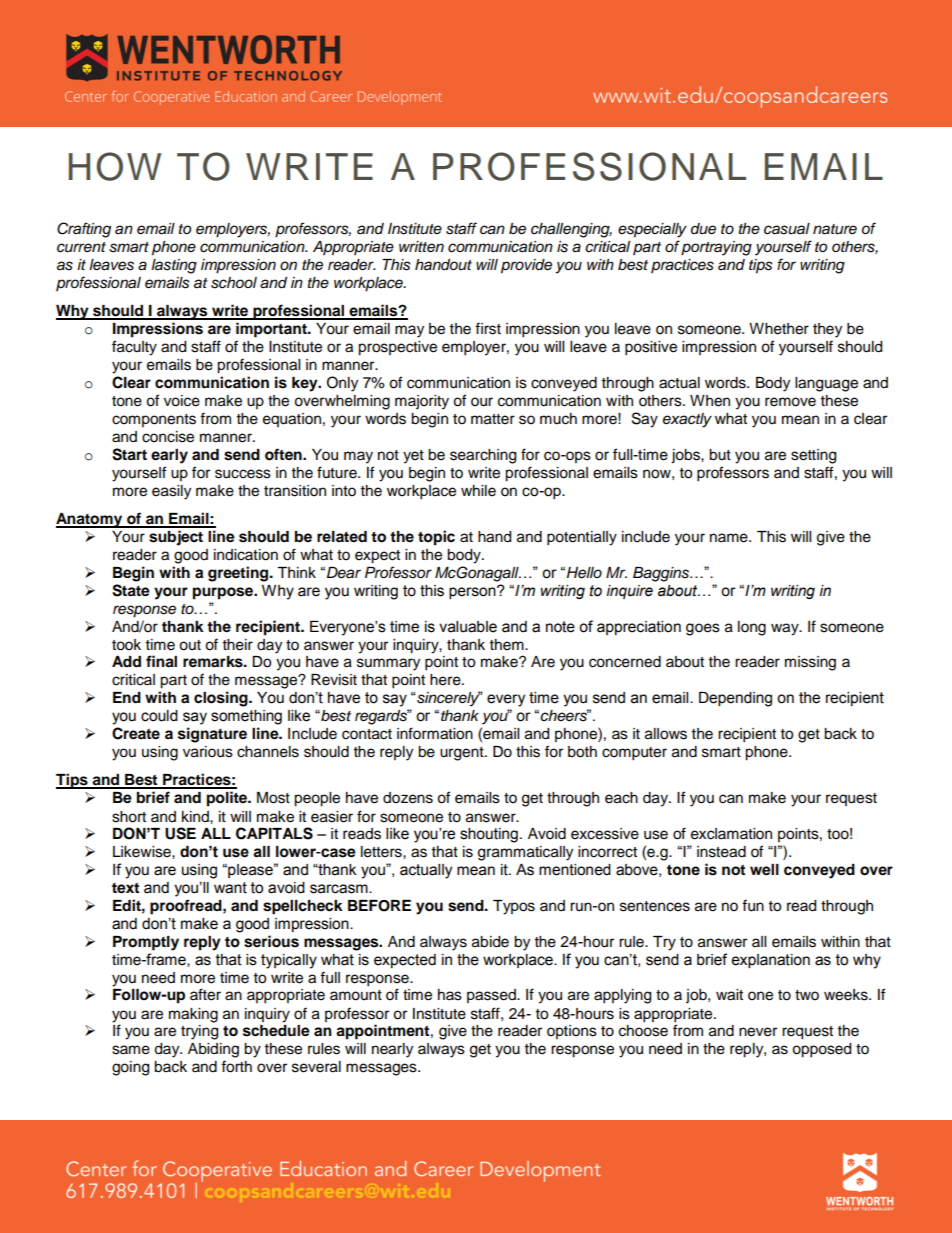  I want to click on written, so click(421, 247).
